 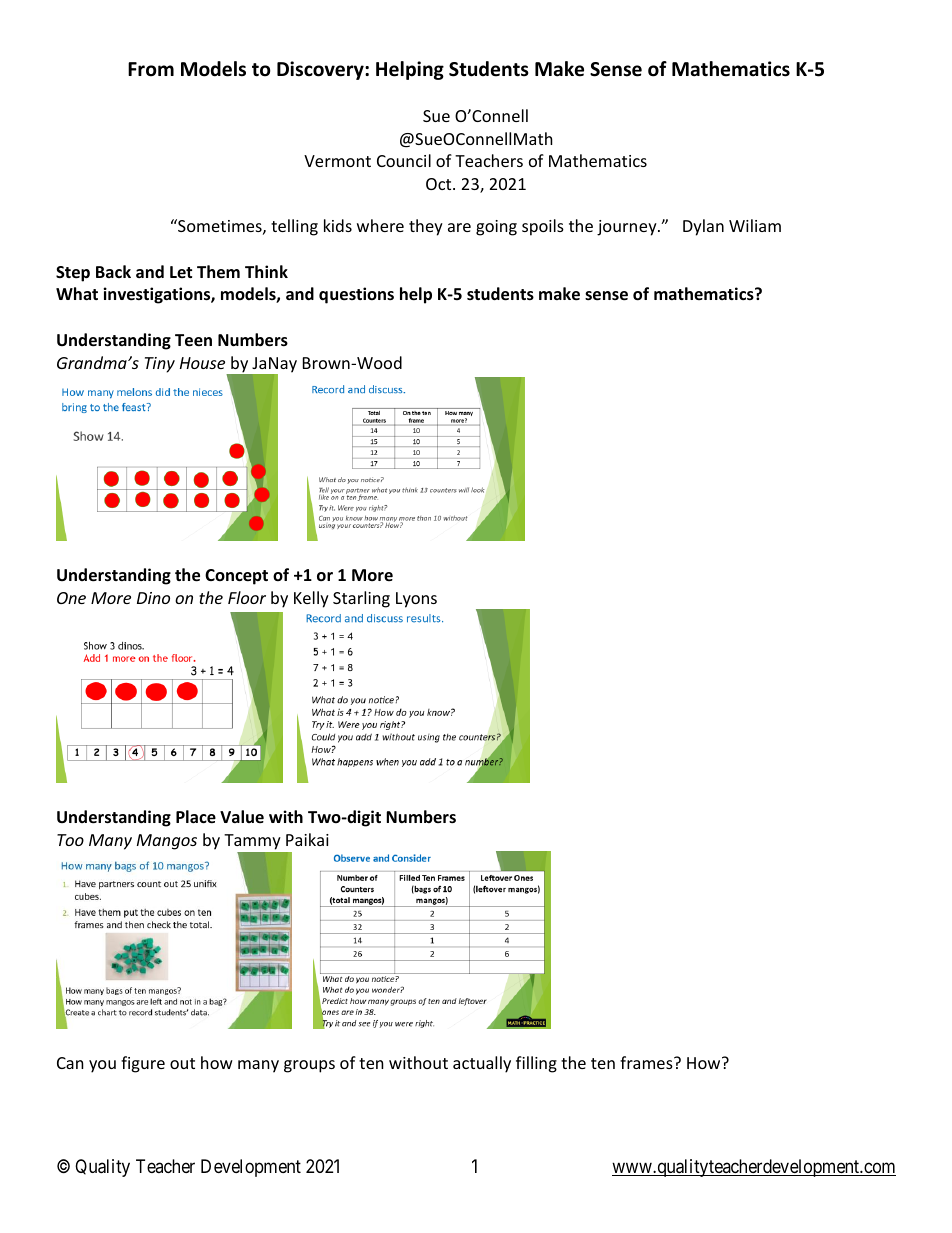 What do you see at coordinates (196, 817) in the screenshot?
I see `Place` at bounding box center [196, 817].
